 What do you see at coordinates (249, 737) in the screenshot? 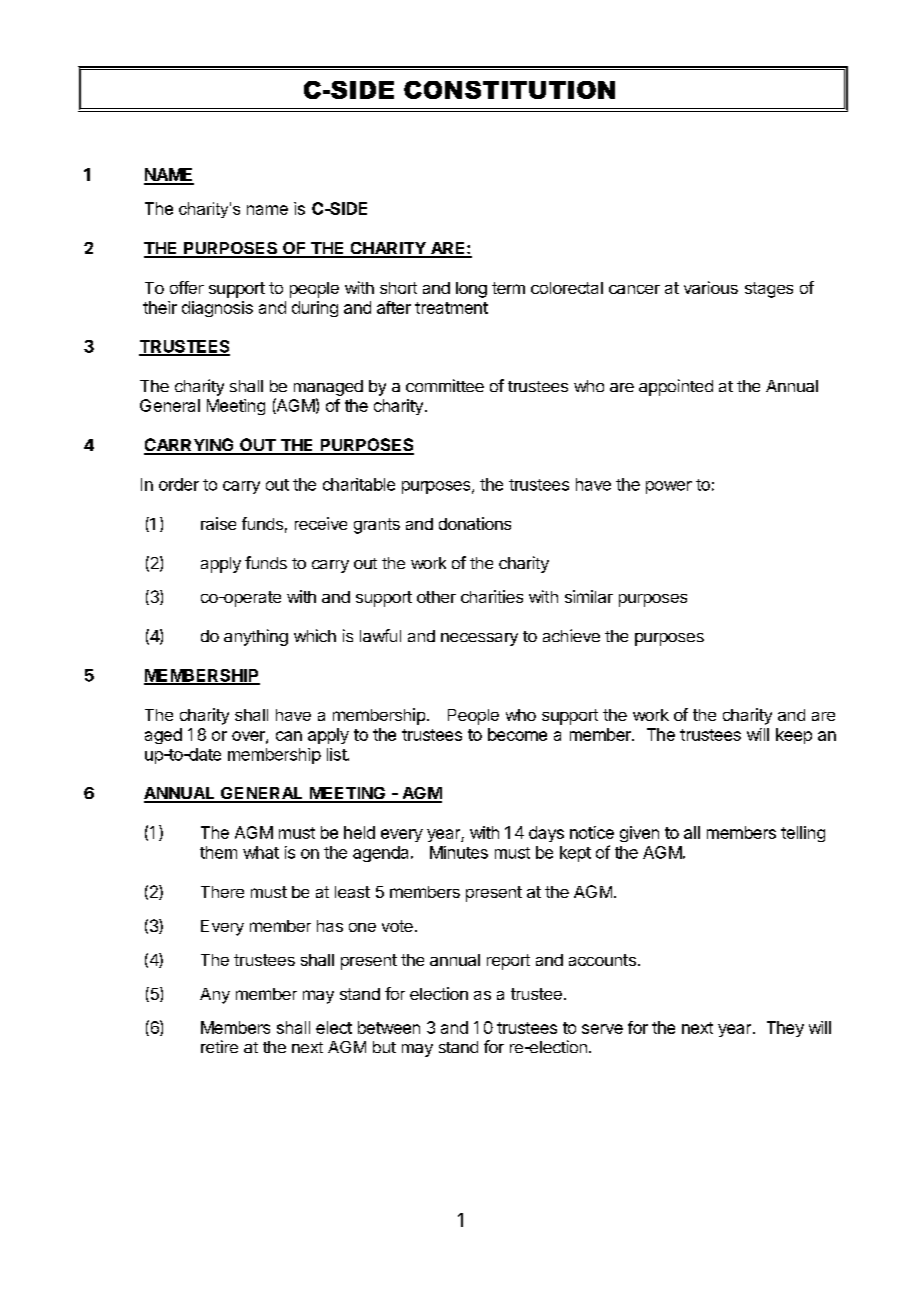
I see `over` at bounding box center [249, 737].
